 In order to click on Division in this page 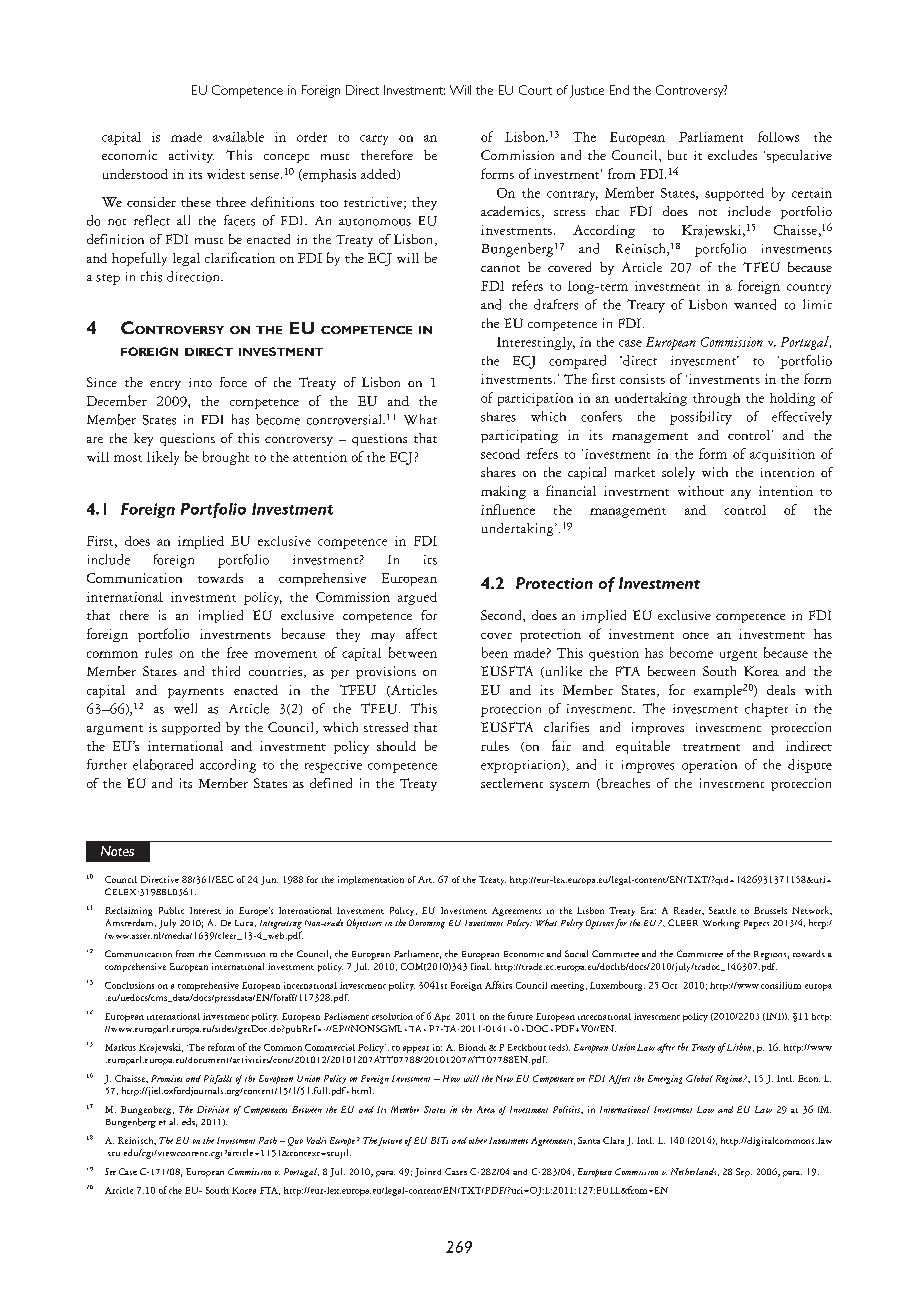, I will do `click(213, 1109)`.
